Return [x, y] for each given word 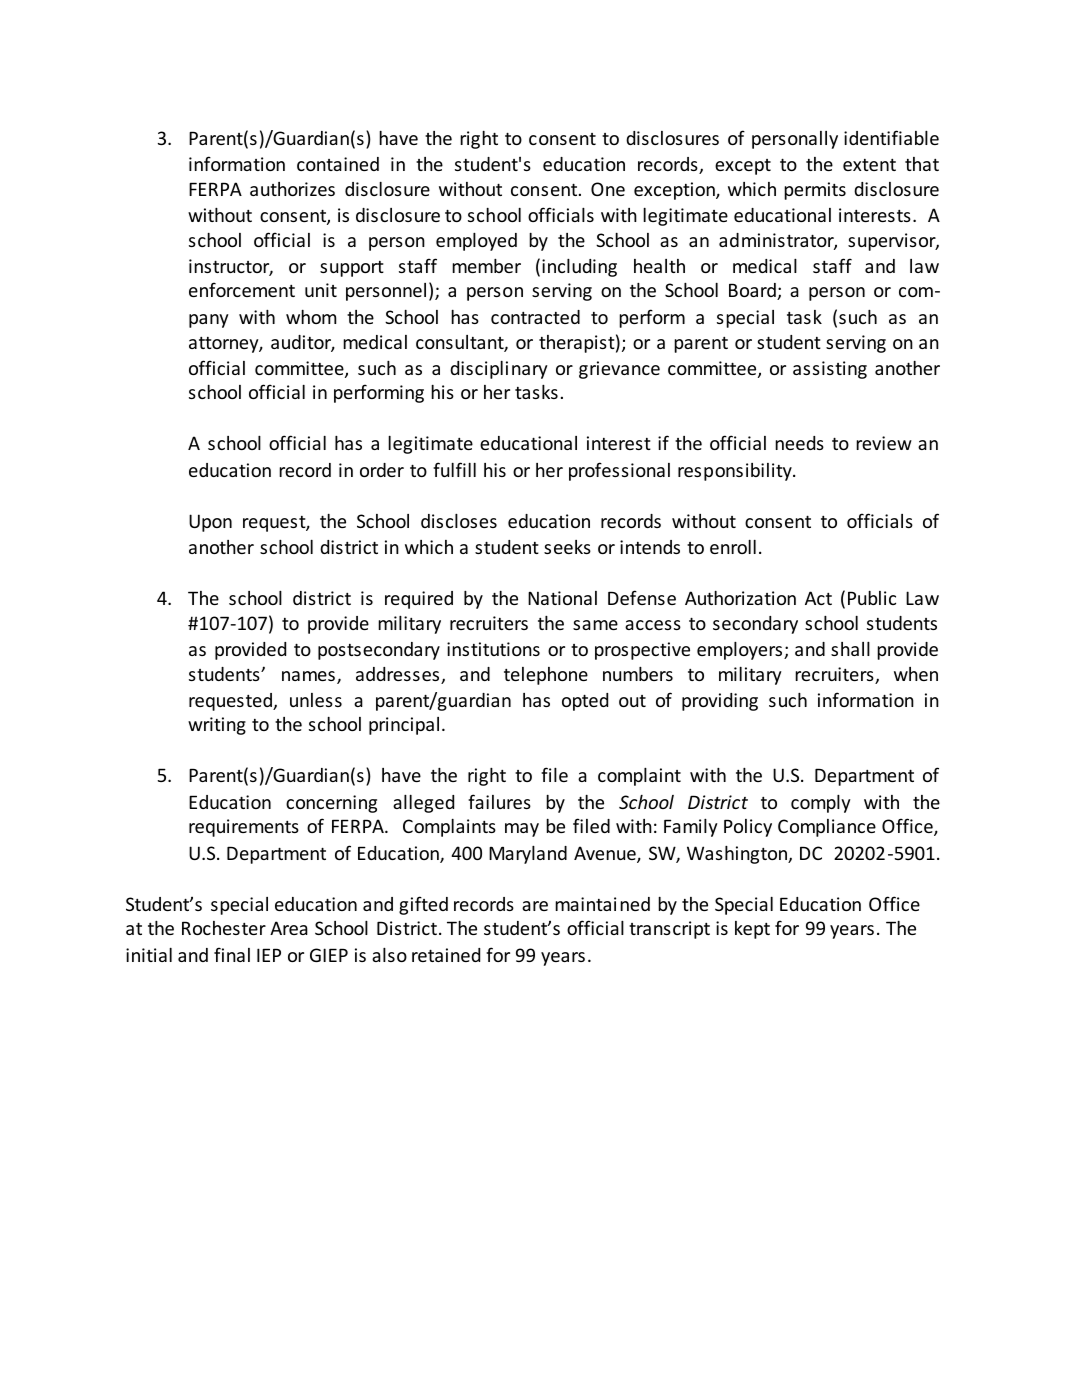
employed [476, 242]
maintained [602, 904]
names [308, 676]
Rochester [224, 928]
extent [869, 165]
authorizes [292, 189]
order [382, 470]
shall [850, 649]
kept [752, 930]
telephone [546, 676]
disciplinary [499, 370]
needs [799, 443]
